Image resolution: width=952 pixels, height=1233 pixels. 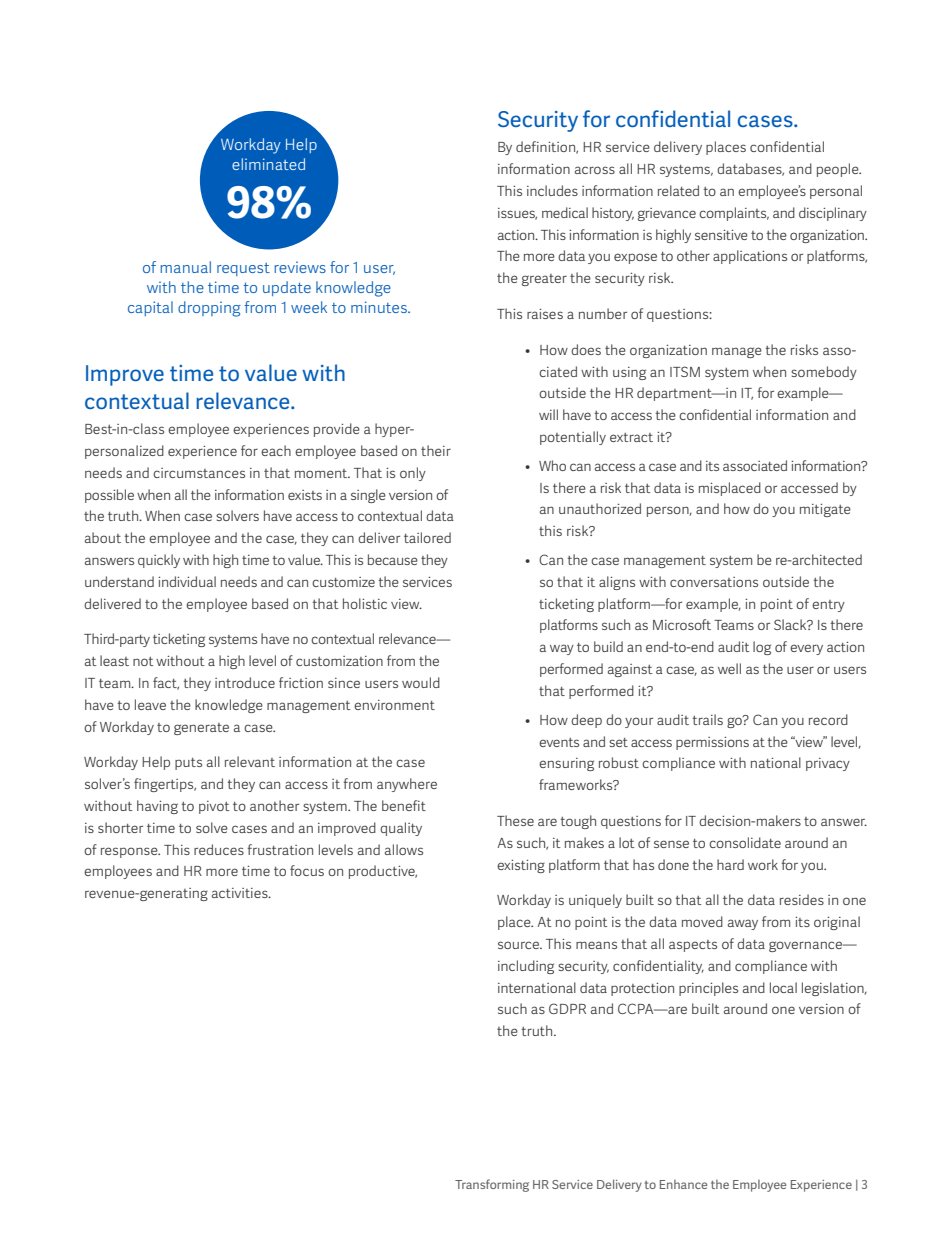 What do you see at coordinates (729, 668) in the document?
I see `well` at bounding box center [729, 668].
